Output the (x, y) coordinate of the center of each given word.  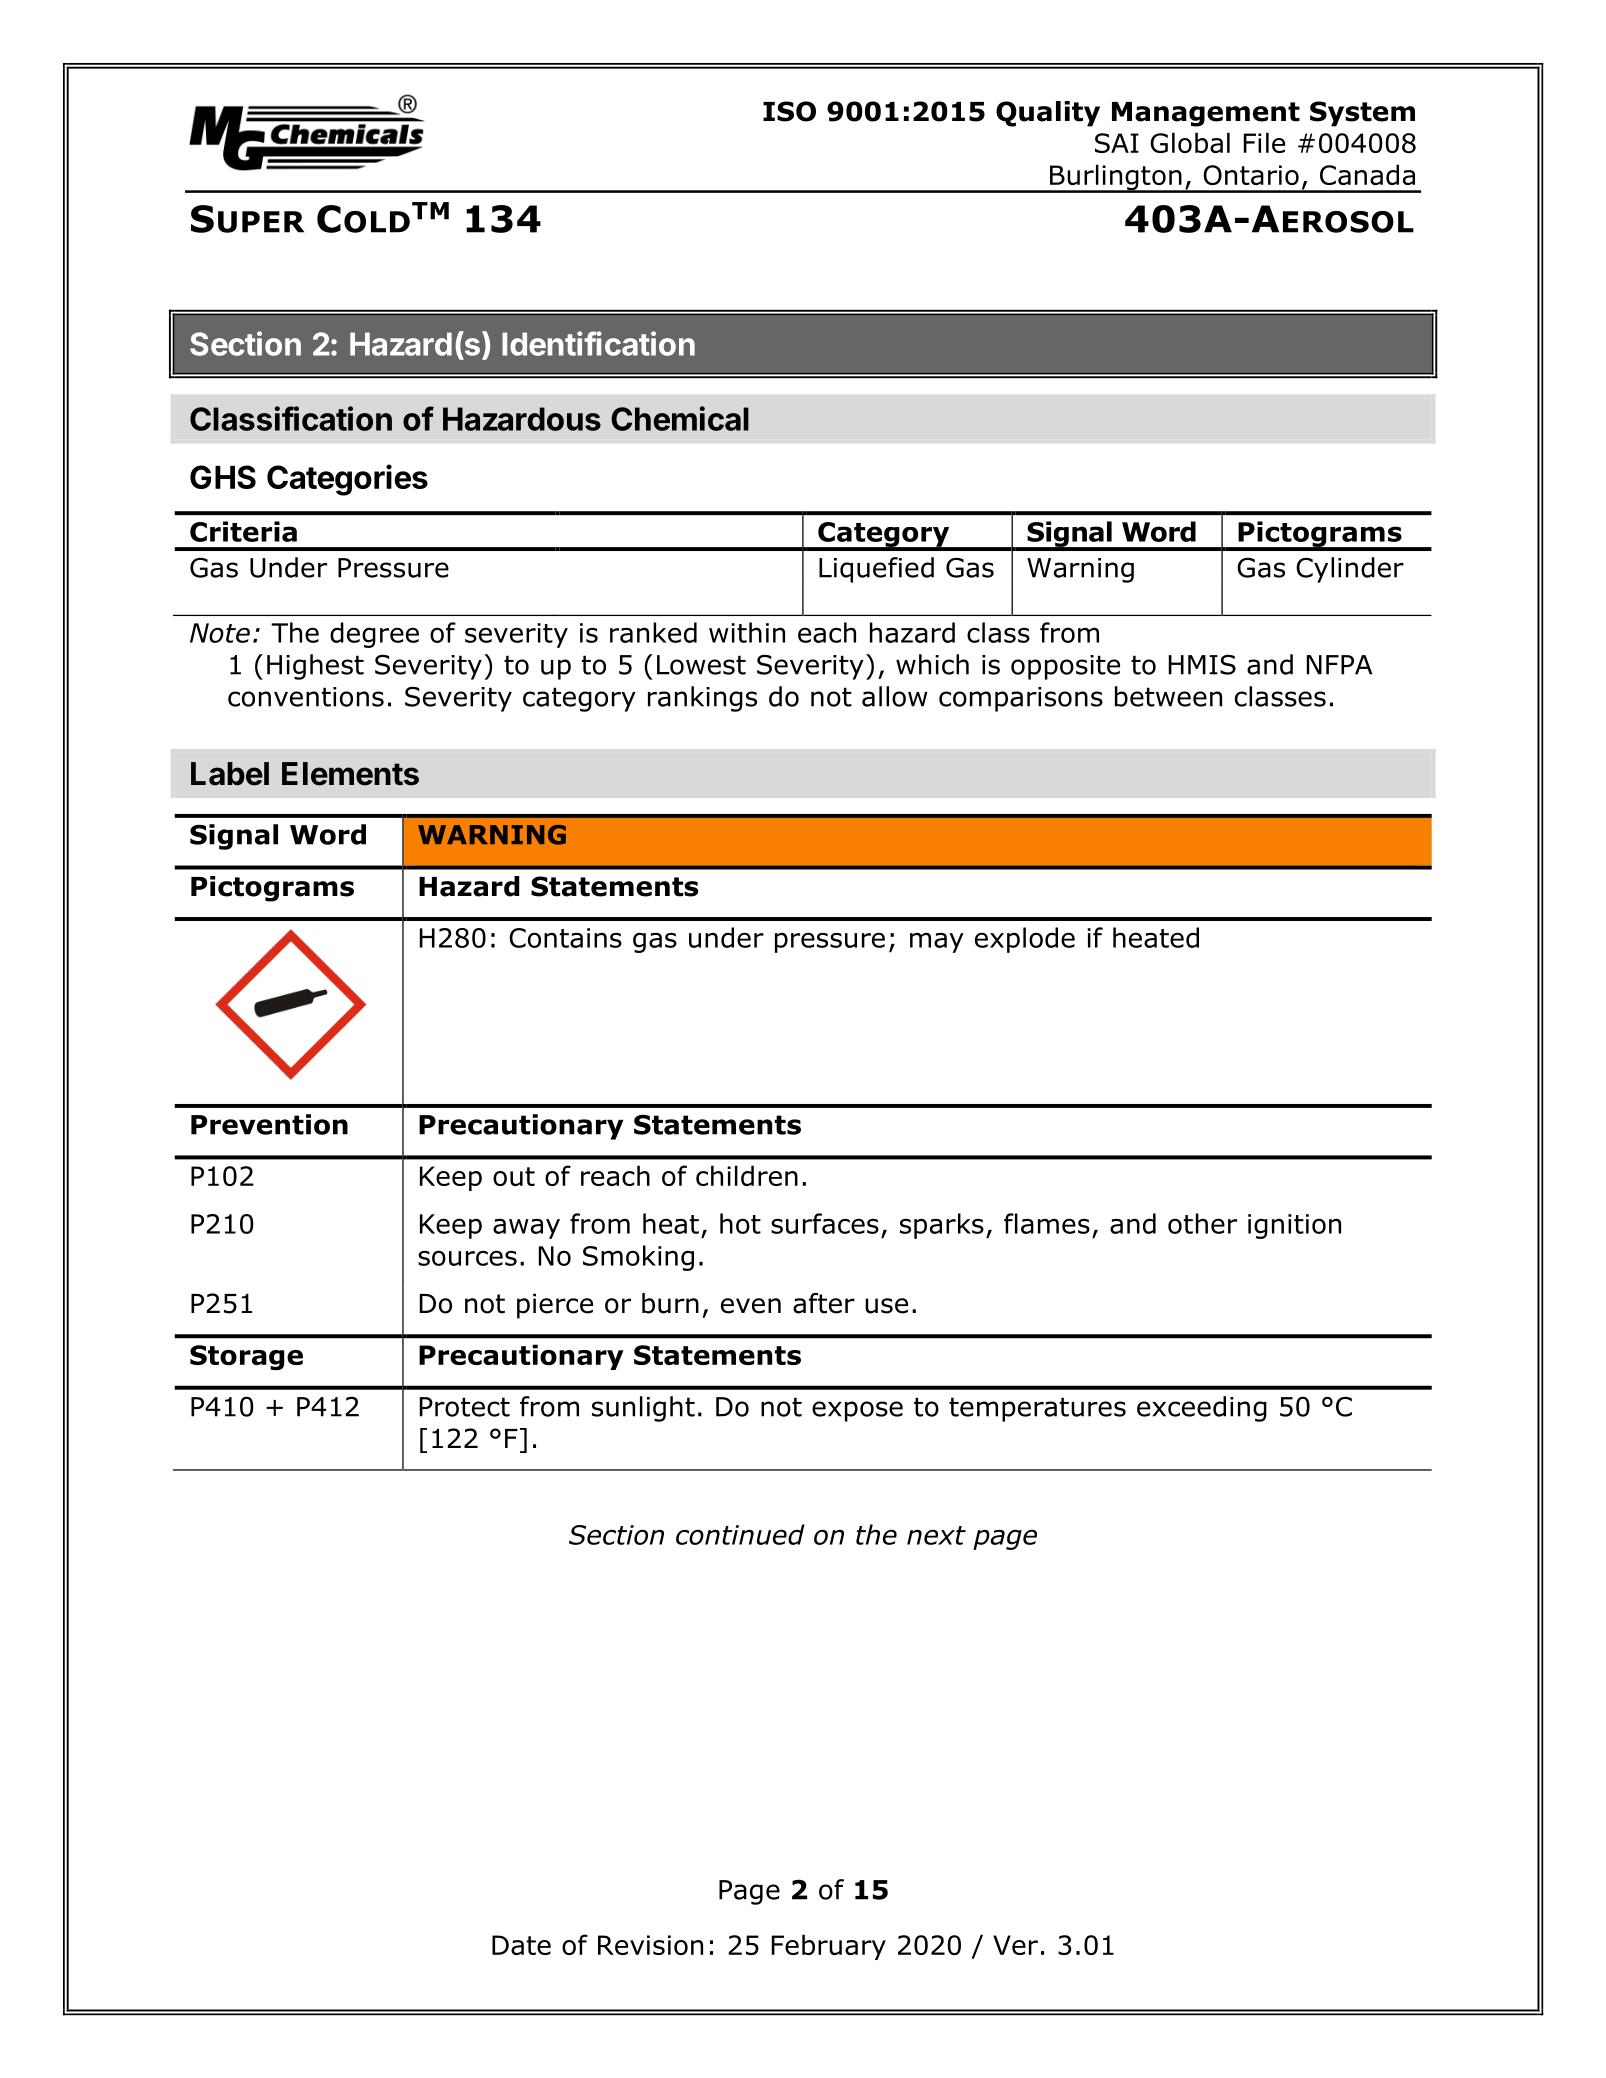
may (937, 942)
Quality (1048, 114)
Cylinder (1350, 570)
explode (1025, 940)
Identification (598, 343)
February (829, 1947)
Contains (565, 938)
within (747, 632)
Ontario (1251, 175)
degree (374, 635)
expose (857, 1411)
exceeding (1202, 1409)
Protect (465, 1407)
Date (521, 1945)
